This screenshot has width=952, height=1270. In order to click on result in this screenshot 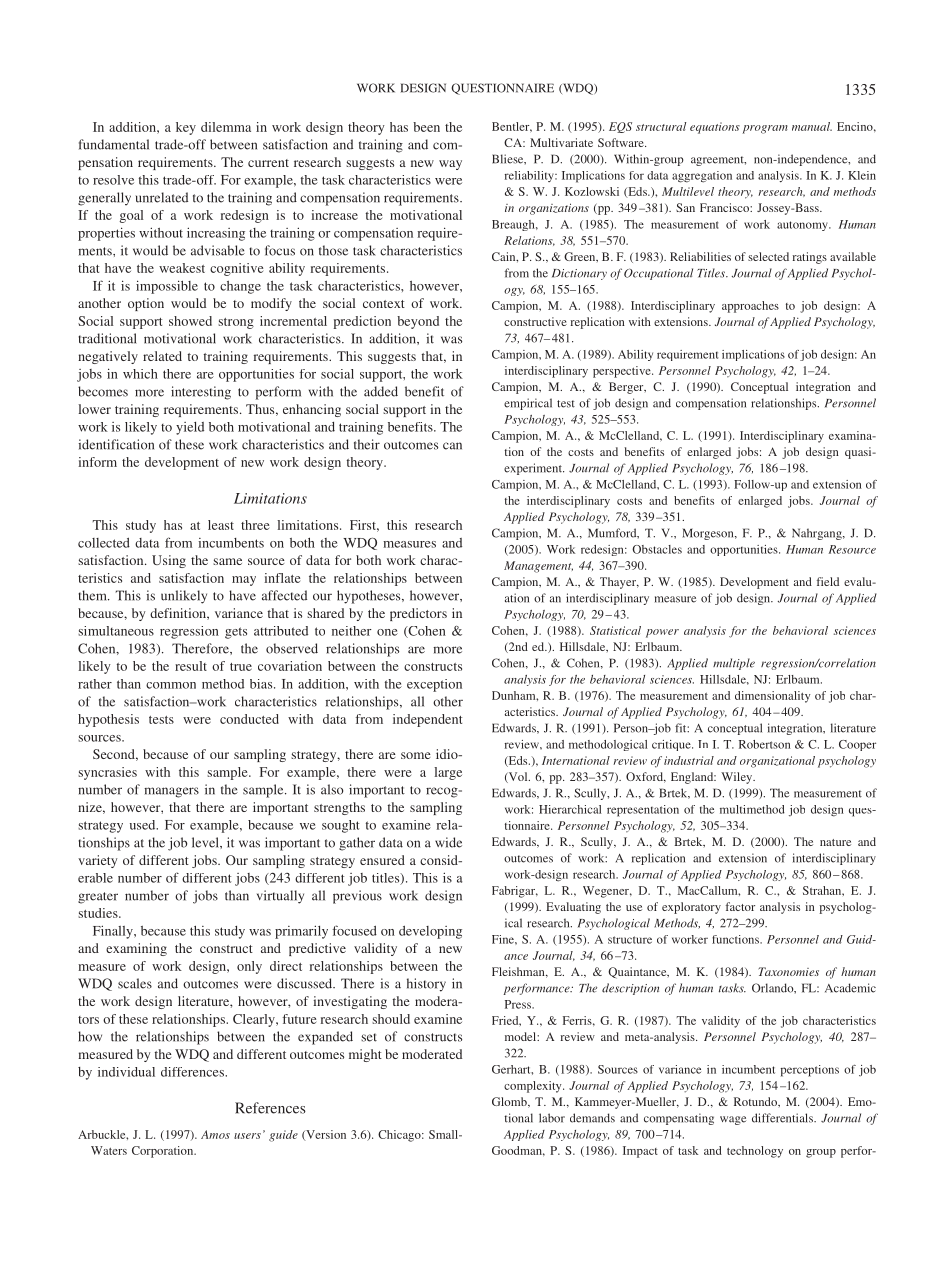, I will do `click(191, 666)`.
